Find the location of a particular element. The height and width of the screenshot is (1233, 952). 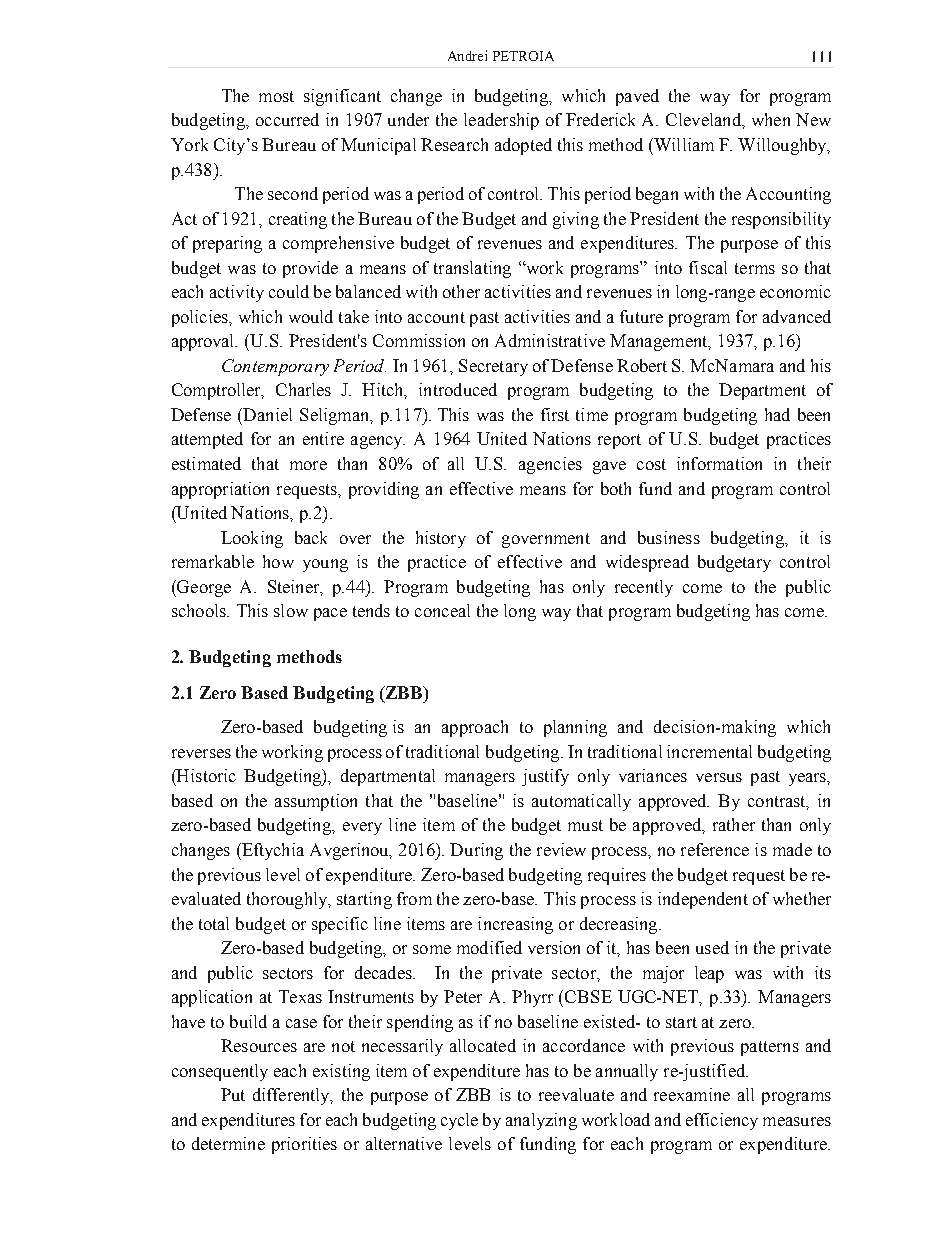

reference is located at coordinates (715, 849).
